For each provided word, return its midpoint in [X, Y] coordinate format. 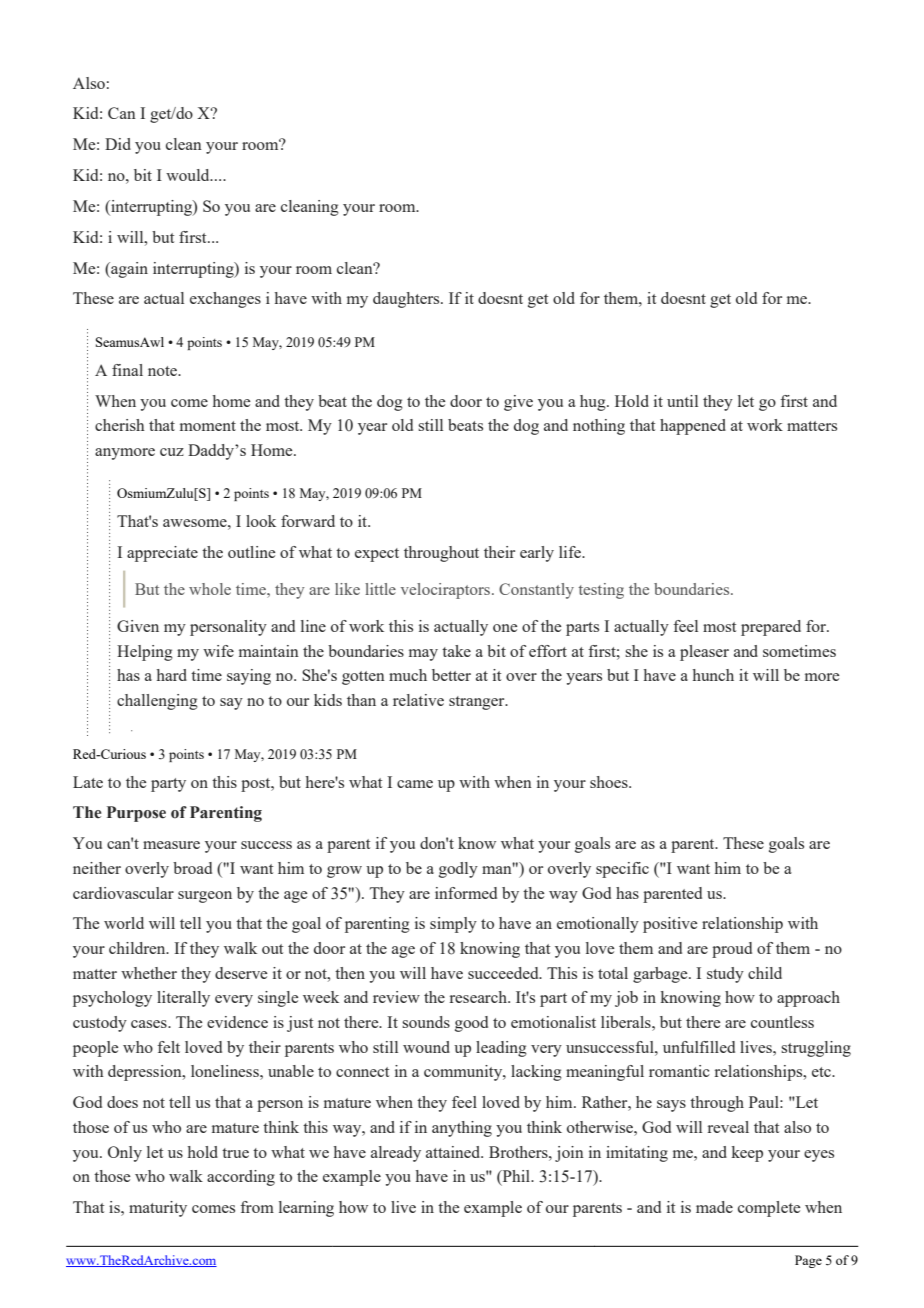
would [189, 175]
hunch [713, 675]
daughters [407, 300]
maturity [158, 1209]
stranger [478, 703]
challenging [157, 702]
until [682, 401]
